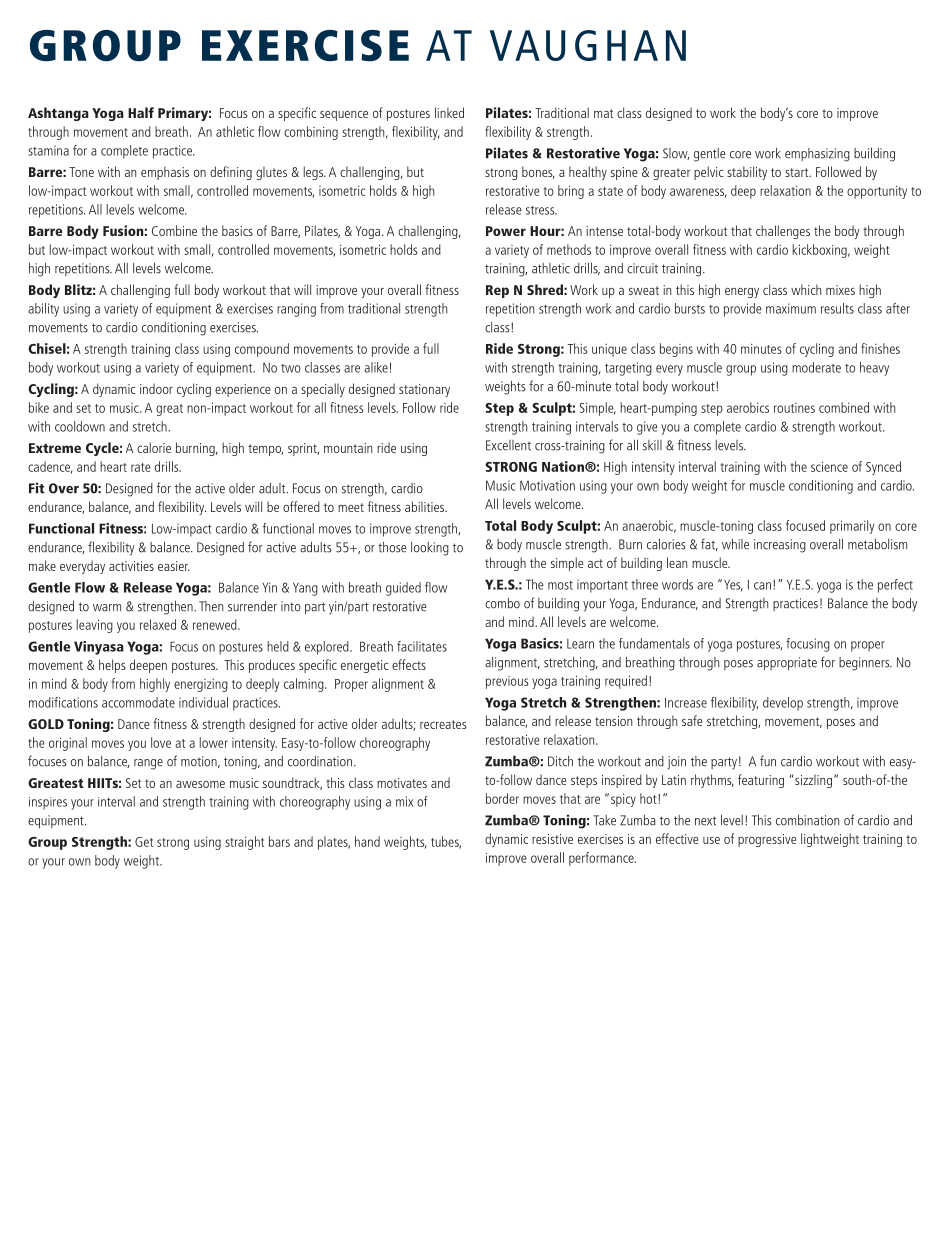 Image resolution: width=952 pixels, height=1233 pixels. What do you see at coordinates (817, 155) in the screenshot?
I see `emphasizing` at bounding box center [817, 155].
